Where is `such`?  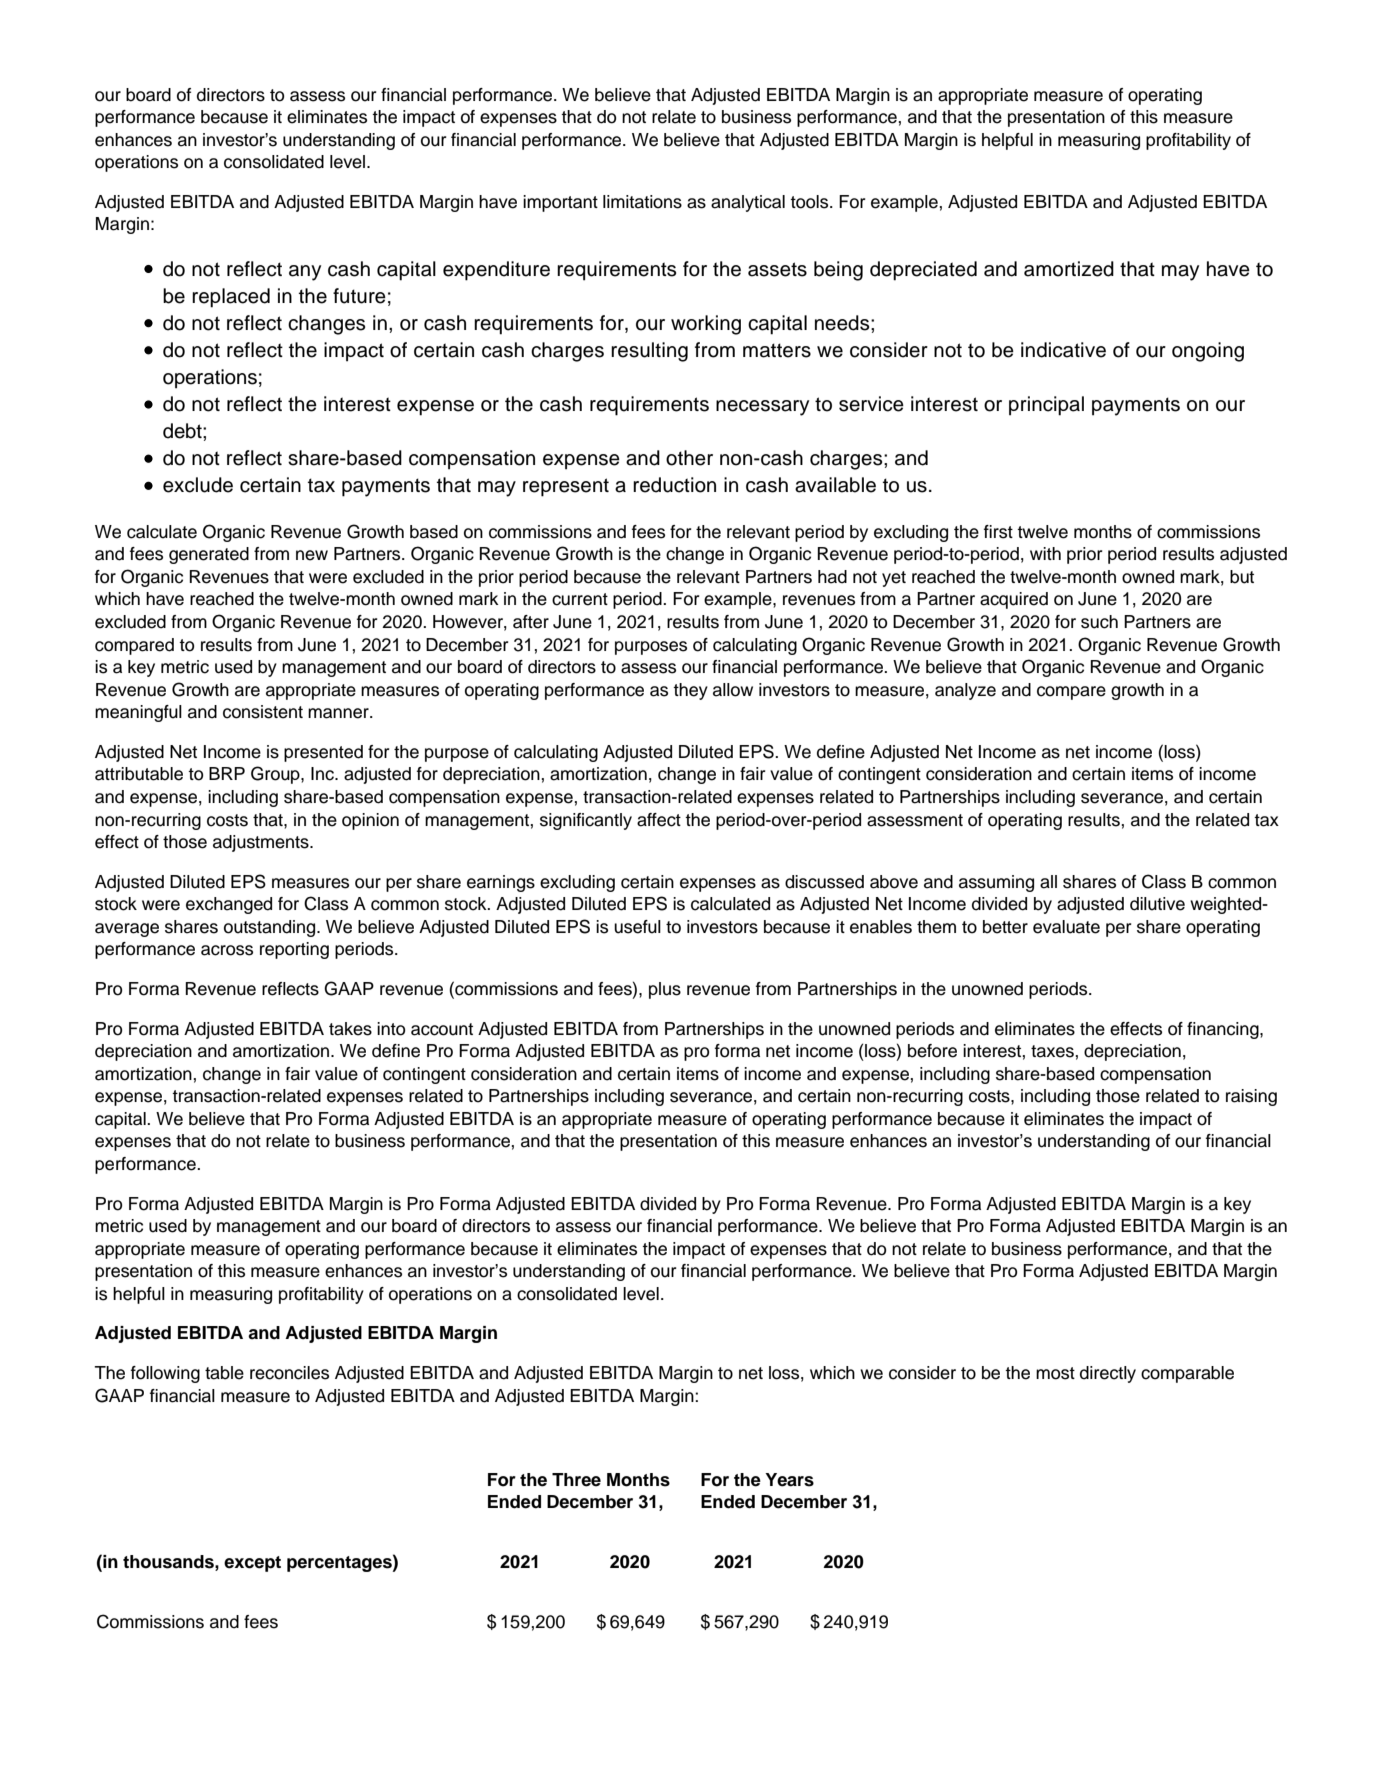 such is located at coordinates (1099, 622).
